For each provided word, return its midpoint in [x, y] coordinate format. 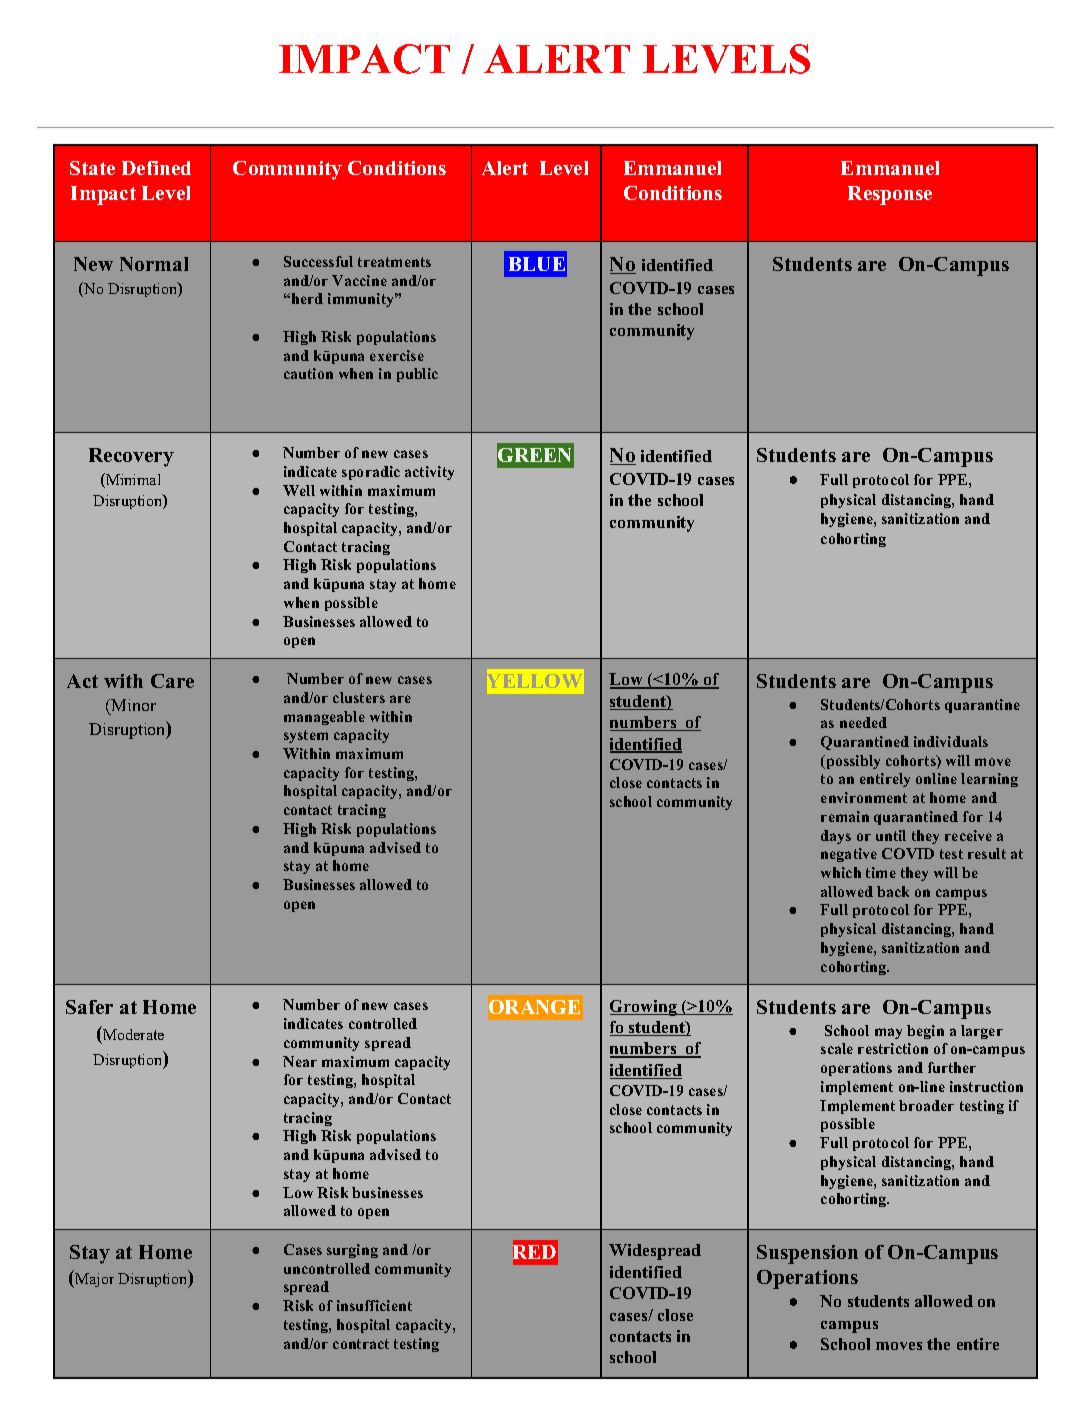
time [881, 872]
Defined [156, 168]
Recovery [131, 457]
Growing [644, 1008]
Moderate [133, 1034]
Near [300, 1061]
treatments [394, 262]
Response [890, 195]
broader [926, 1105]
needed [863, 722]
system [306, 736]
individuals [951, 741]
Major [93, 1280]
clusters [359, 697]
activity [429, 473]
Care [172, 681]
